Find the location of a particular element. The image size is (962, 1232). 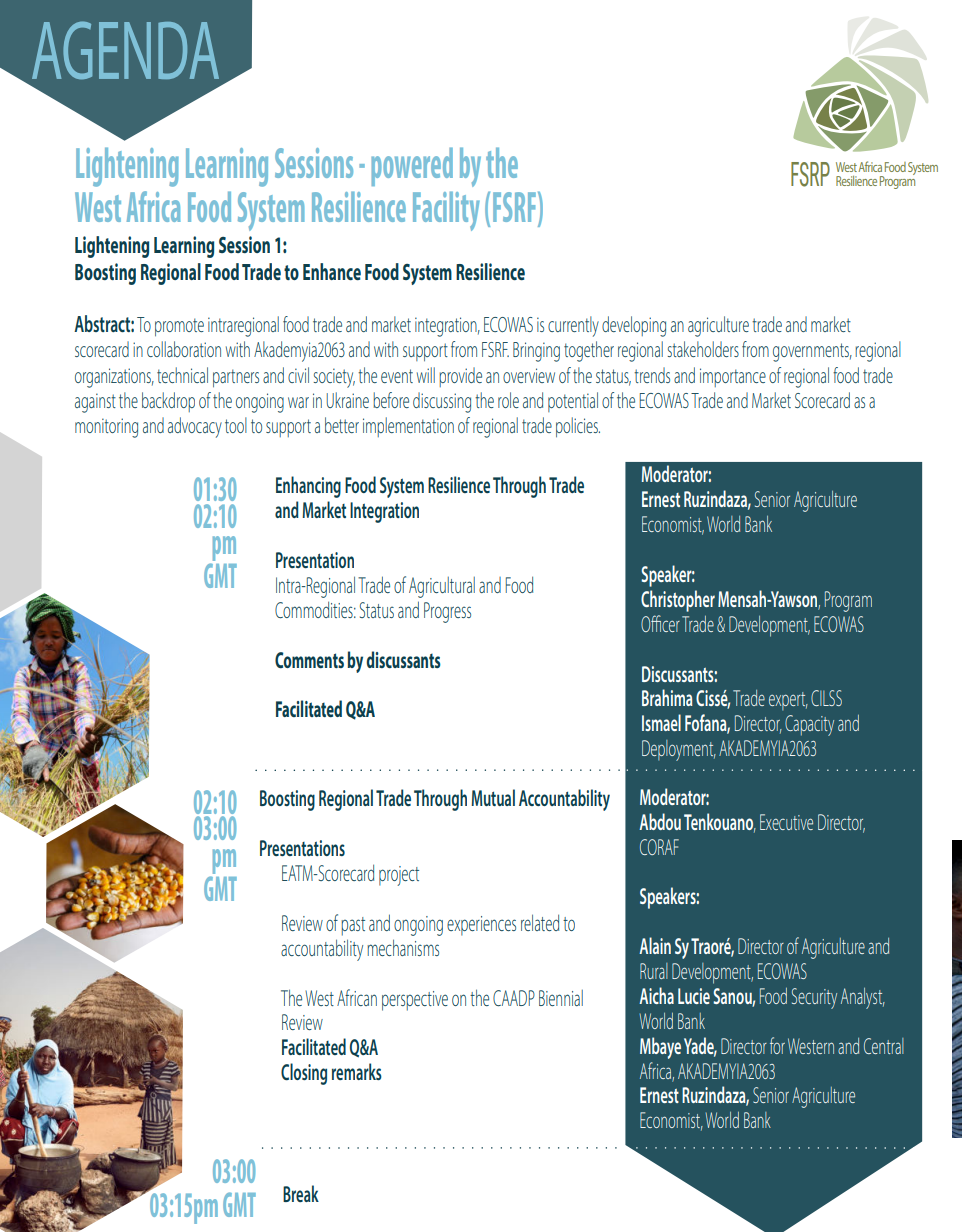

developing is located at coordinates (634, 326).
